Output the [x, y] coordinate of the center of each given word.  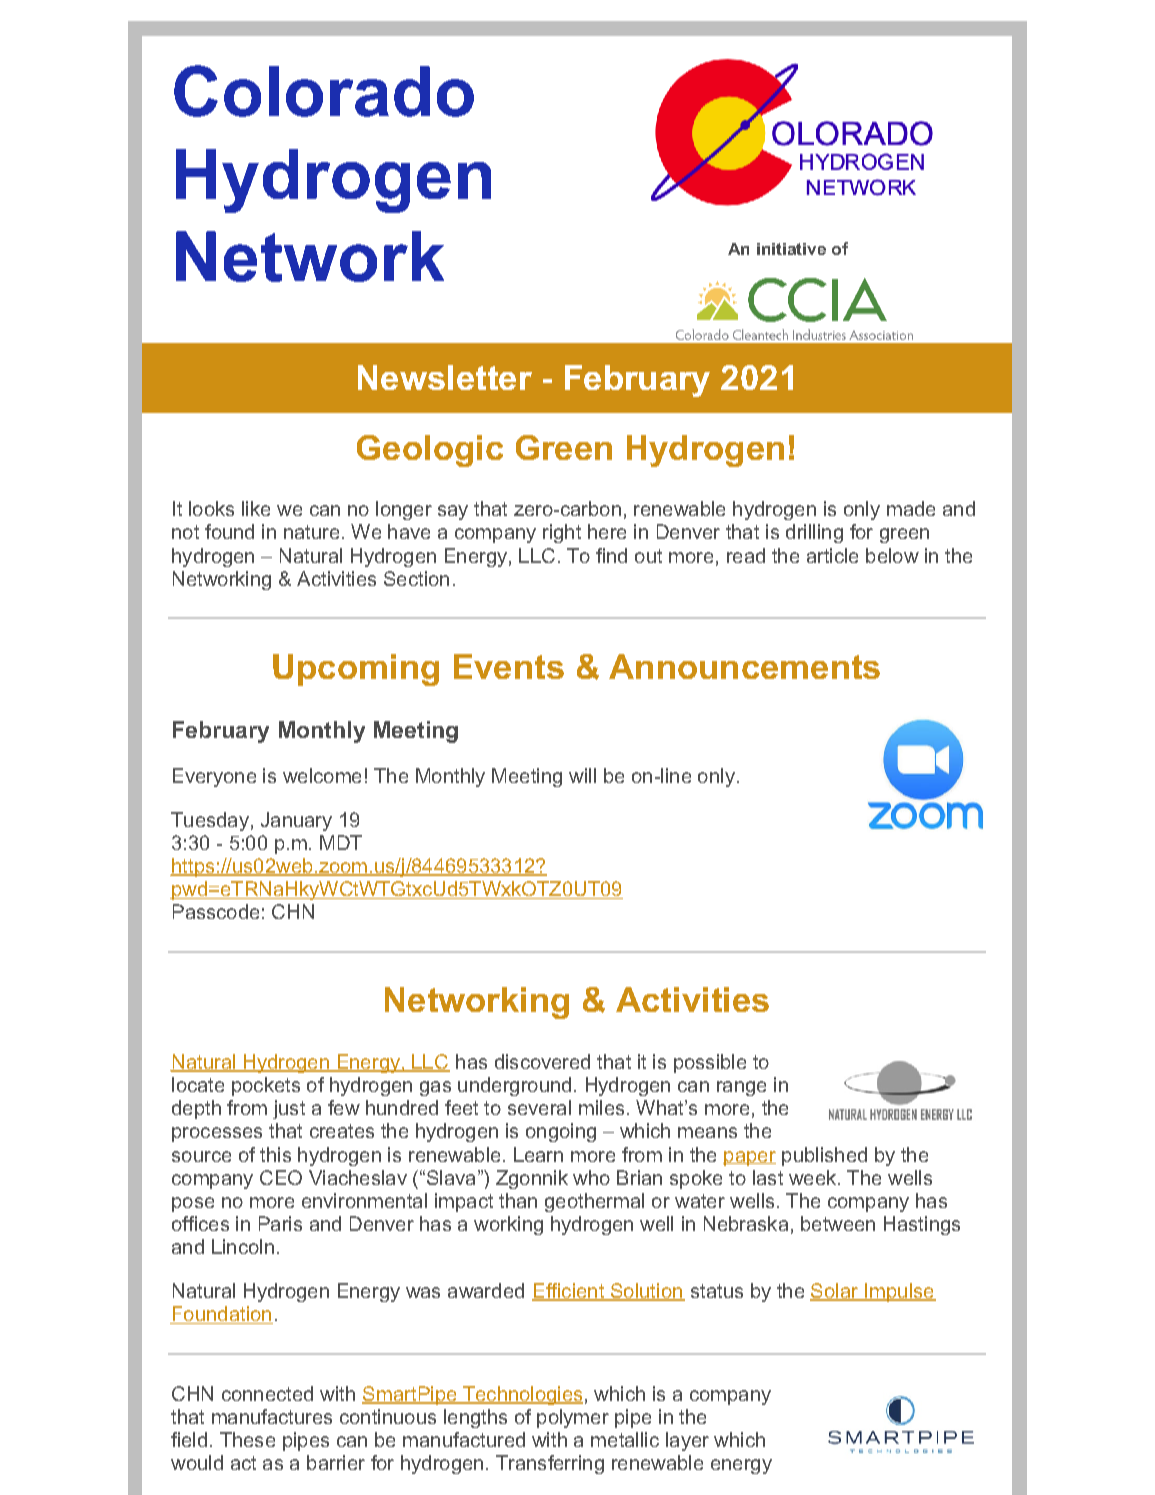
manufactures [272, 1416]
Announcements [744, 666]
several [539, 1107]
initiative [791, 249]
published [824, 1156]
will [582, 775]
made [911, 508]
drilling [814, 533]
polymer [573, 1418]
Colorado [324, 91]
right [562, 533]
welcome [322, 775]
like [256, 508]
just [289, 1109]
